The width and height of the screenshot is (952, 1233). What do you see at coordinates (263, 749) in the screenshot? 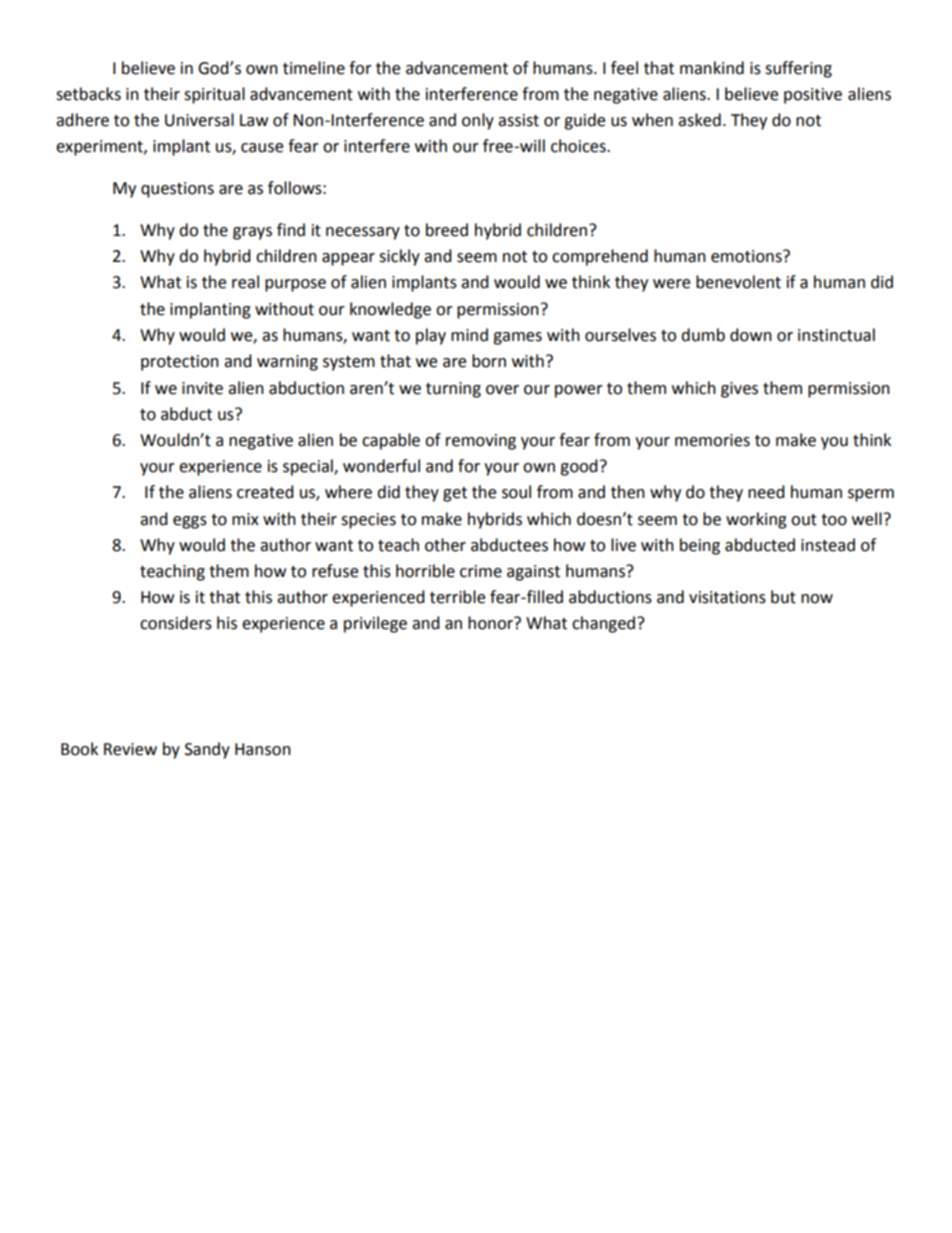
I see `Hanson` at bounding box center [263, 749].
